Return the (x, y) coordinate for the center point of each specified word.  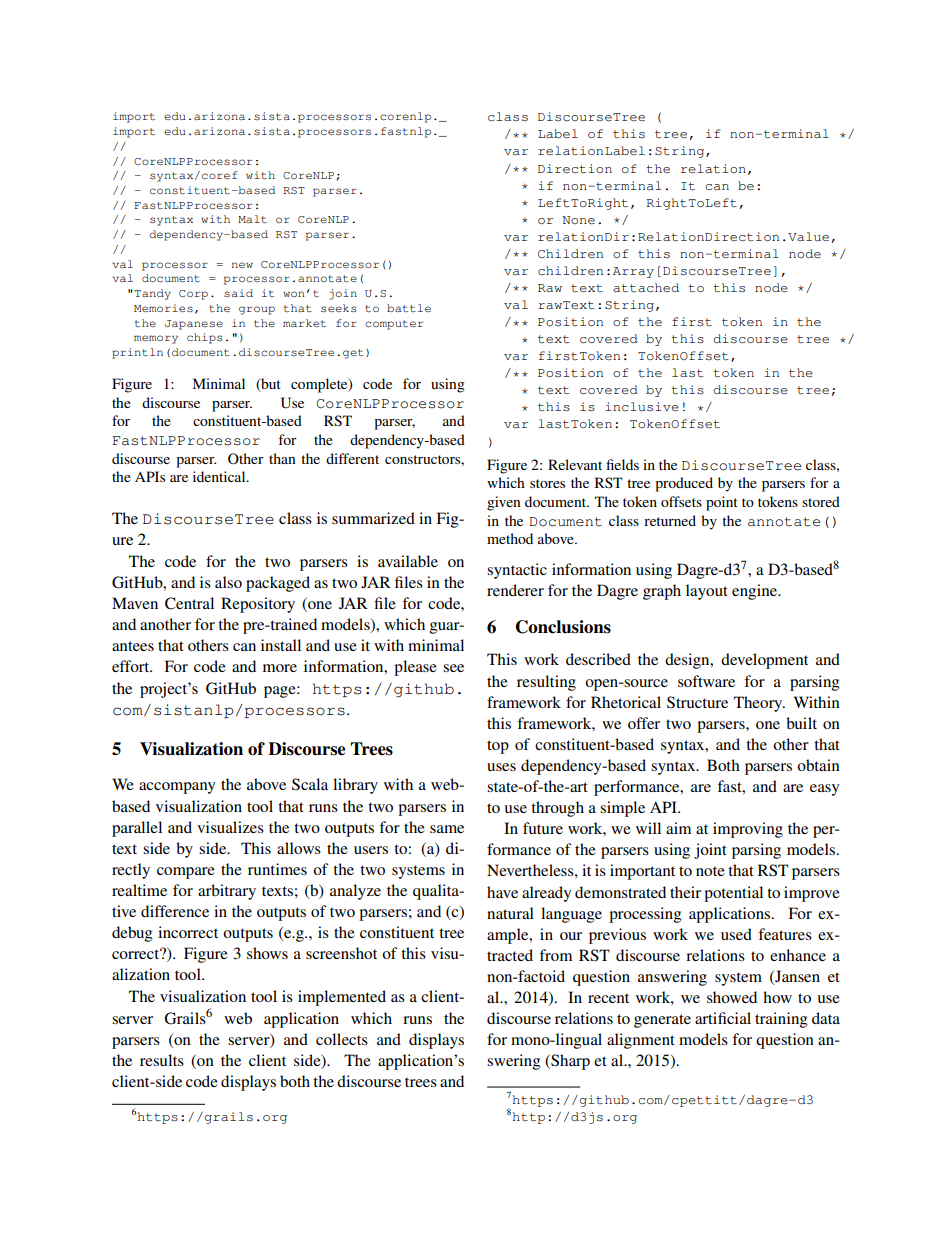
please (415, 668)
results (162, 1060)
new (242, 265)
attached (646, 288)
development (764, 661)
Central (189, 603)
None (578, 220)
